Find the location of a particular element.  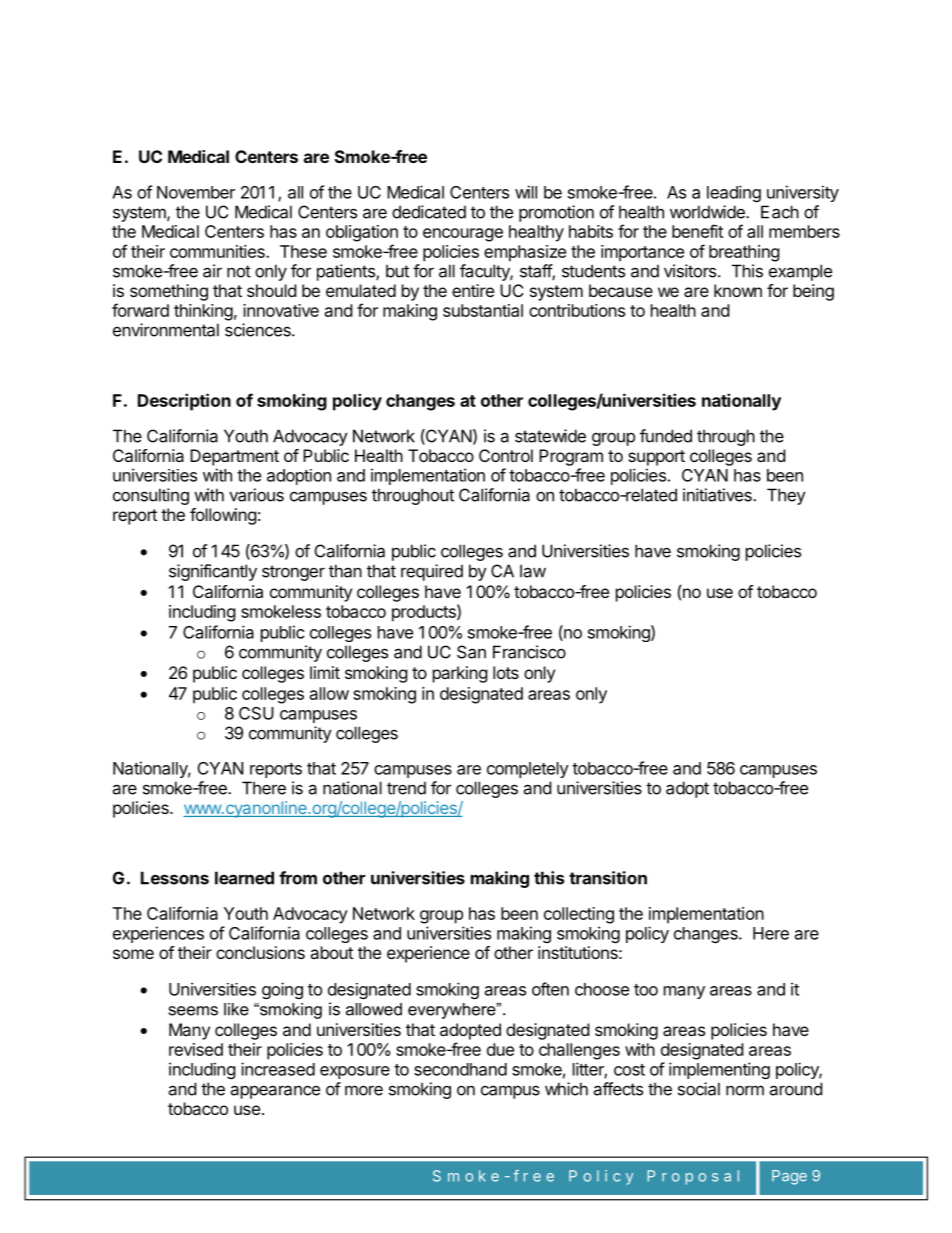

parking is located at coordinates (460, 674).
